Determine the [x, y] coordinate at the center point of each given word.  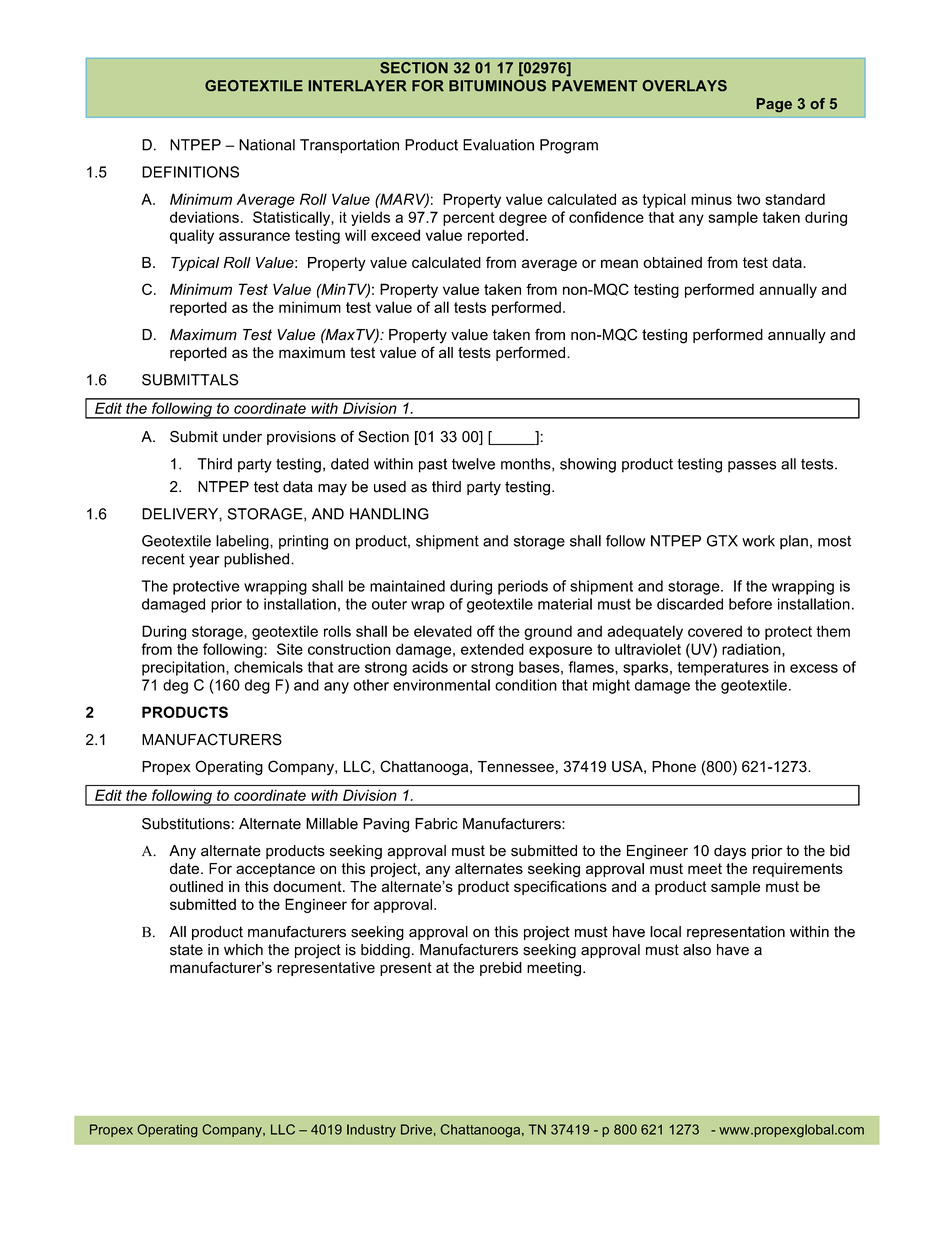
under [242, 437]
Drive [416, 1129]
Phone [674, 766]
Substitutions [186, 824]
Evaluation [498, 145]
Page [774, 105]
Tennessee [516, 766]
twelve [473, 464]
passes [752, 467]
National [267, 145]
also [697, 950]
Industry [371, 1131]
